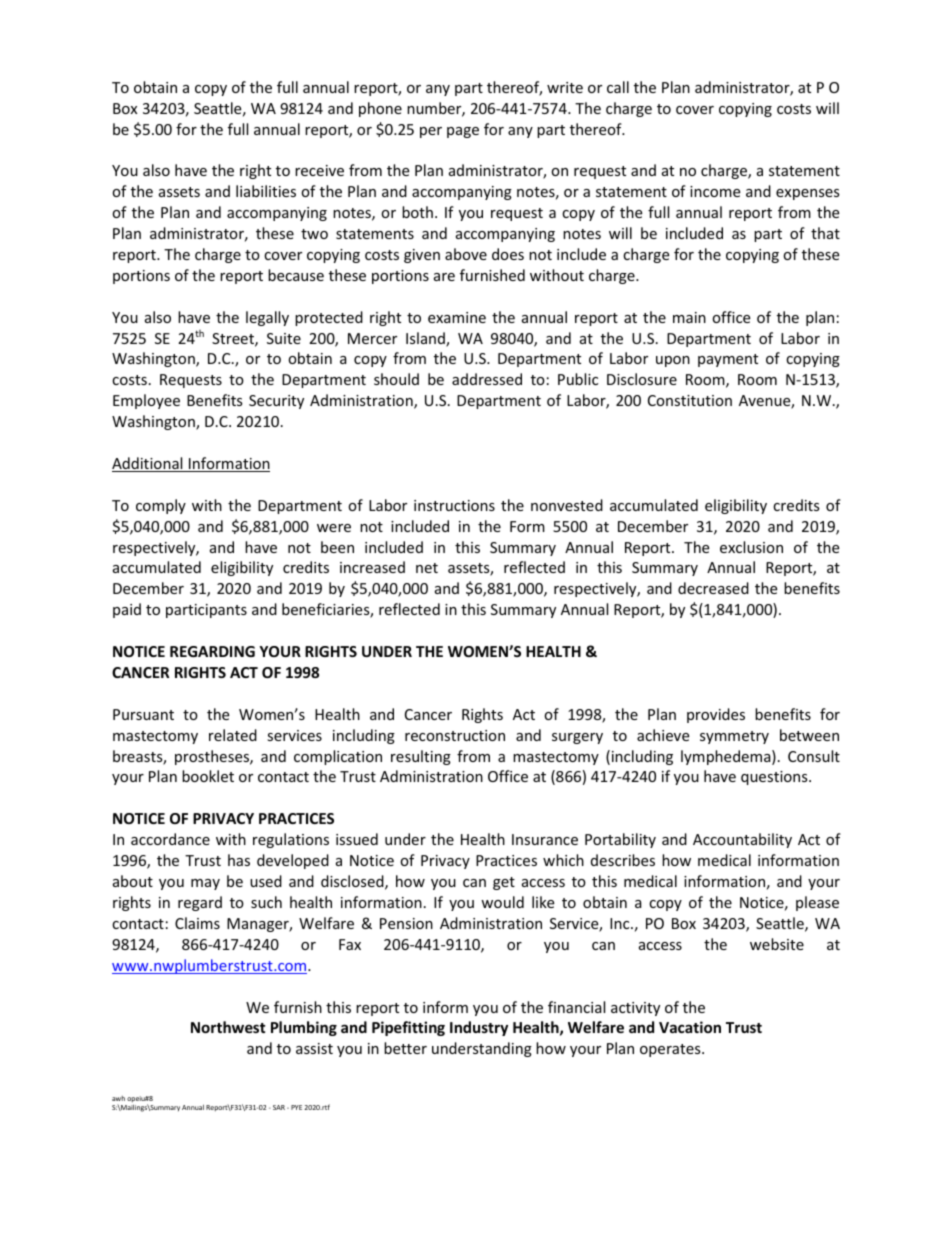 The height and width of the screenshot is (1233, 952). Describe the element at coordinates (208, 776) in the screenshot. I see `booklet` at that location.
